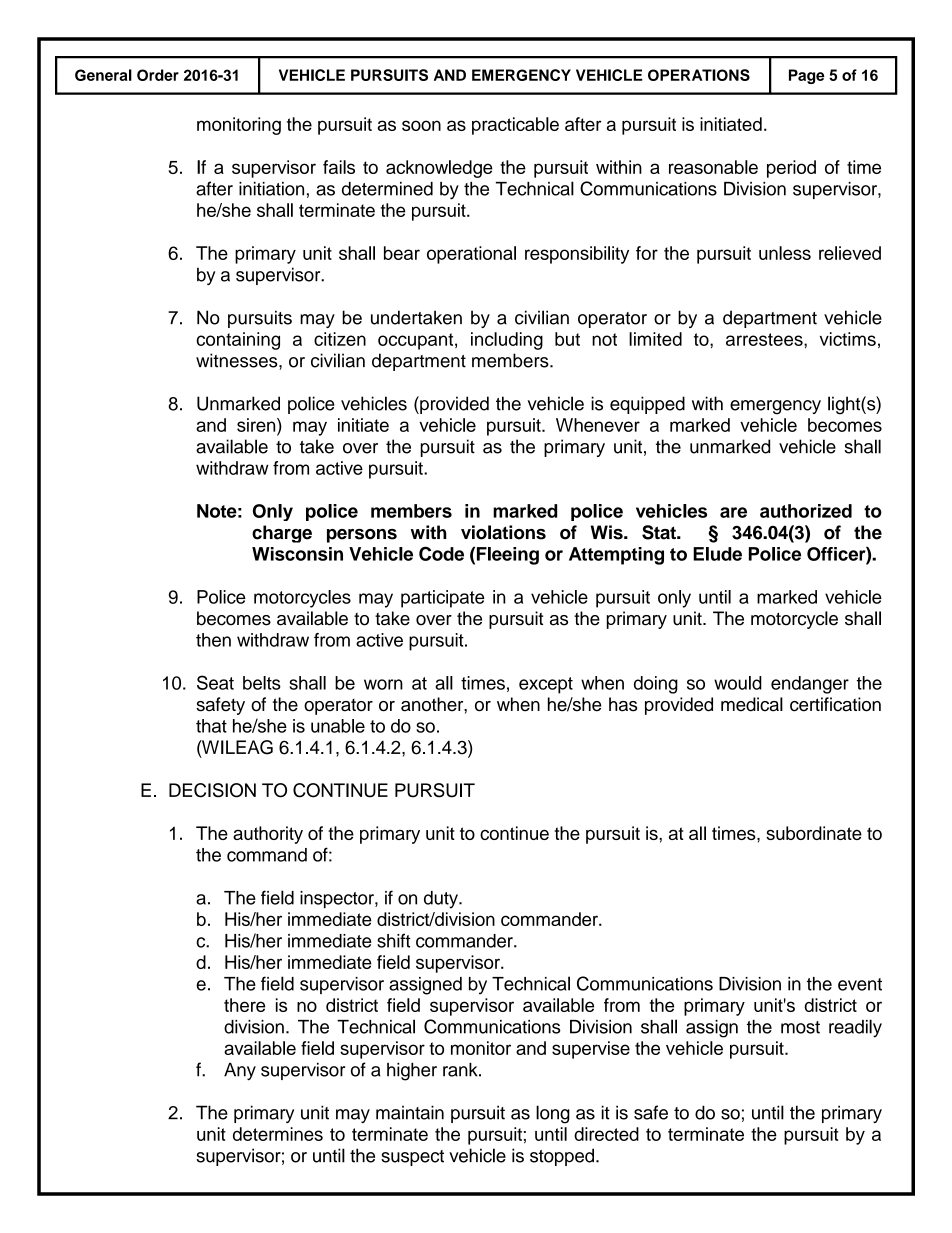 This screenshot has height=1233, width=952. What do you see at coordinates (807, 76) in the screenshot?
I see `Page` at bounding box center [807, 76].
